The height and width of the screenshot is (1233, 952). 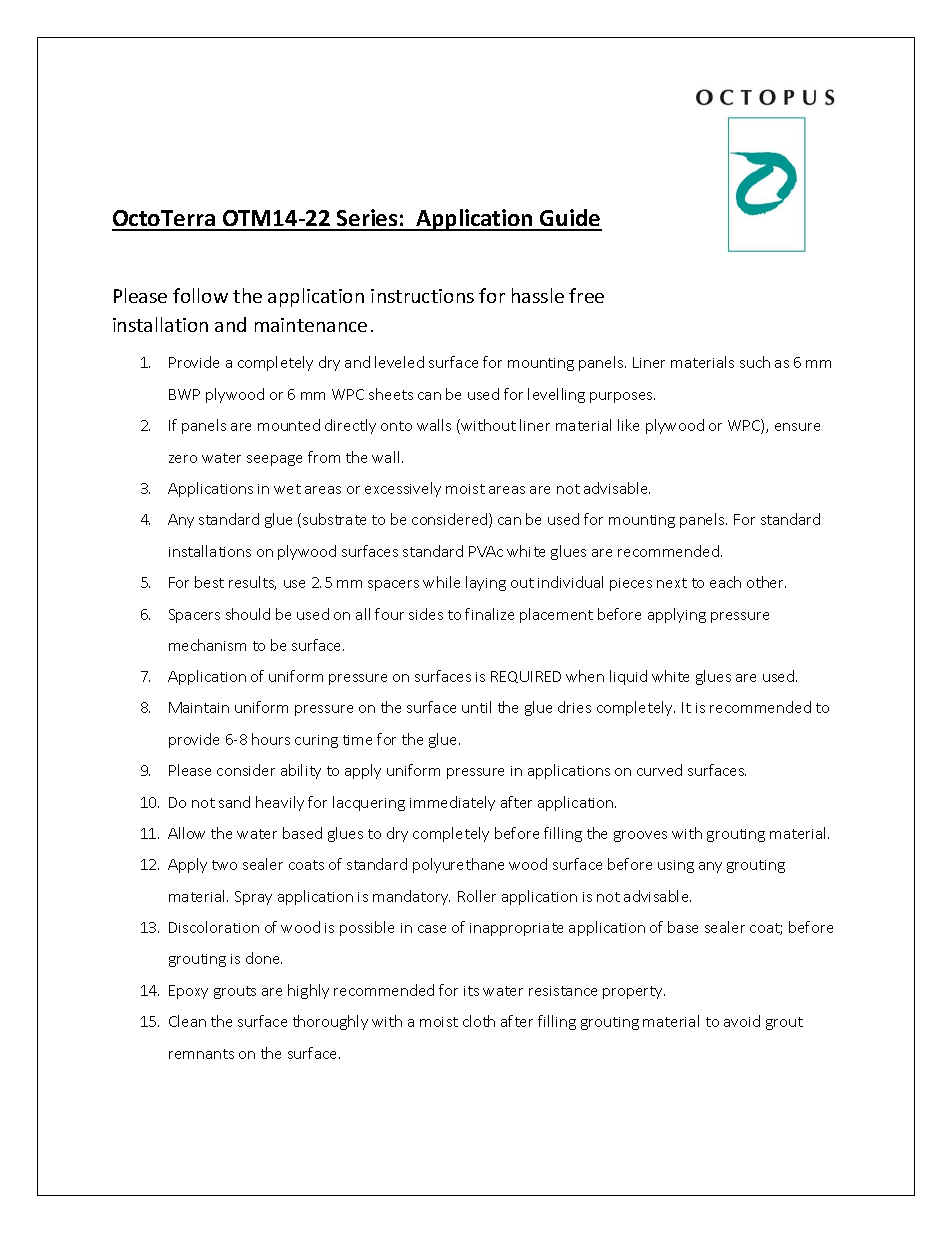 What do you see at coordinates (224, 865) in the screenshot?
I see `two` at bounding box center [224, 865].
